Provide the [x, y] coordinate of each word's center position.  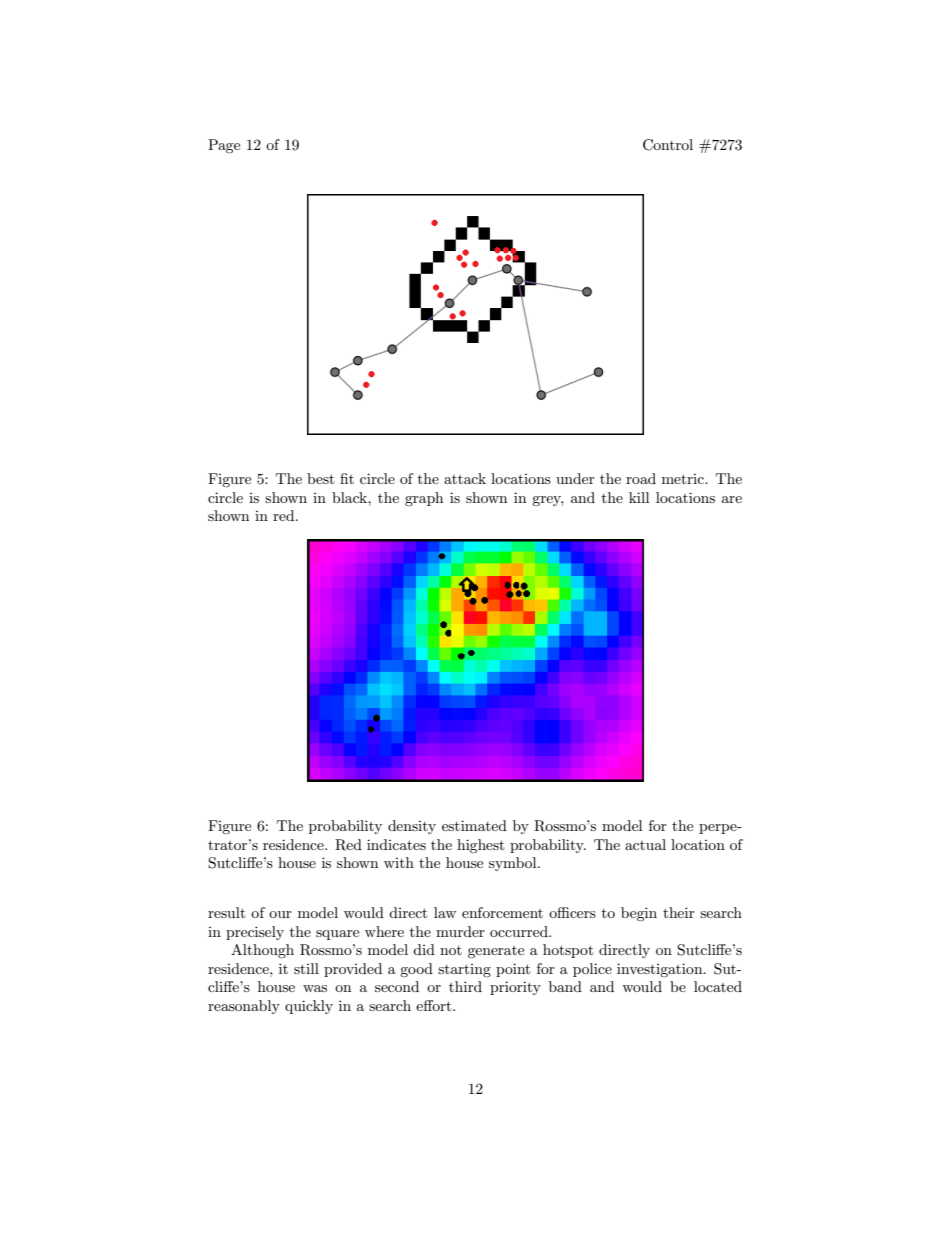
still [306, 968]
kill [639, 497]
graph [424, 499]
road [641, 478]
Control [668, 145]
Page [224, 146]
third [465, 986]
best [320, 478]
